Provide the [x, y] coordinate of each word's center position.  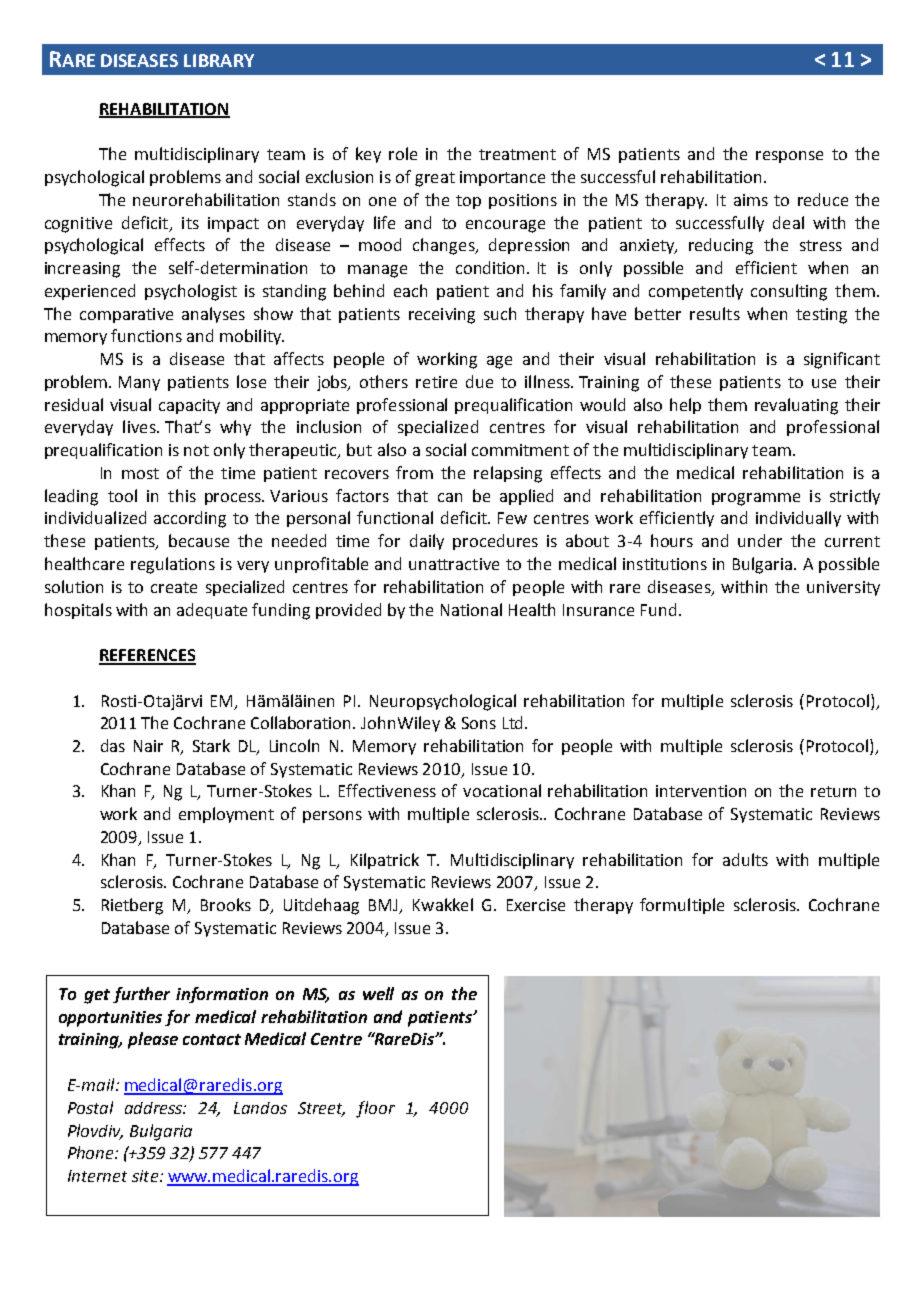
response [789, 157]
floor [375, 1109]
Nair [148, 746]
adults [745, 859]
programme [756, 499]
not [196, 450]
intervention [701, 791]
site [146, 1176]
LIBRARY [219, 60]
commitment [520, 450]
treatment [517, 154]
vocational [502, 790]
